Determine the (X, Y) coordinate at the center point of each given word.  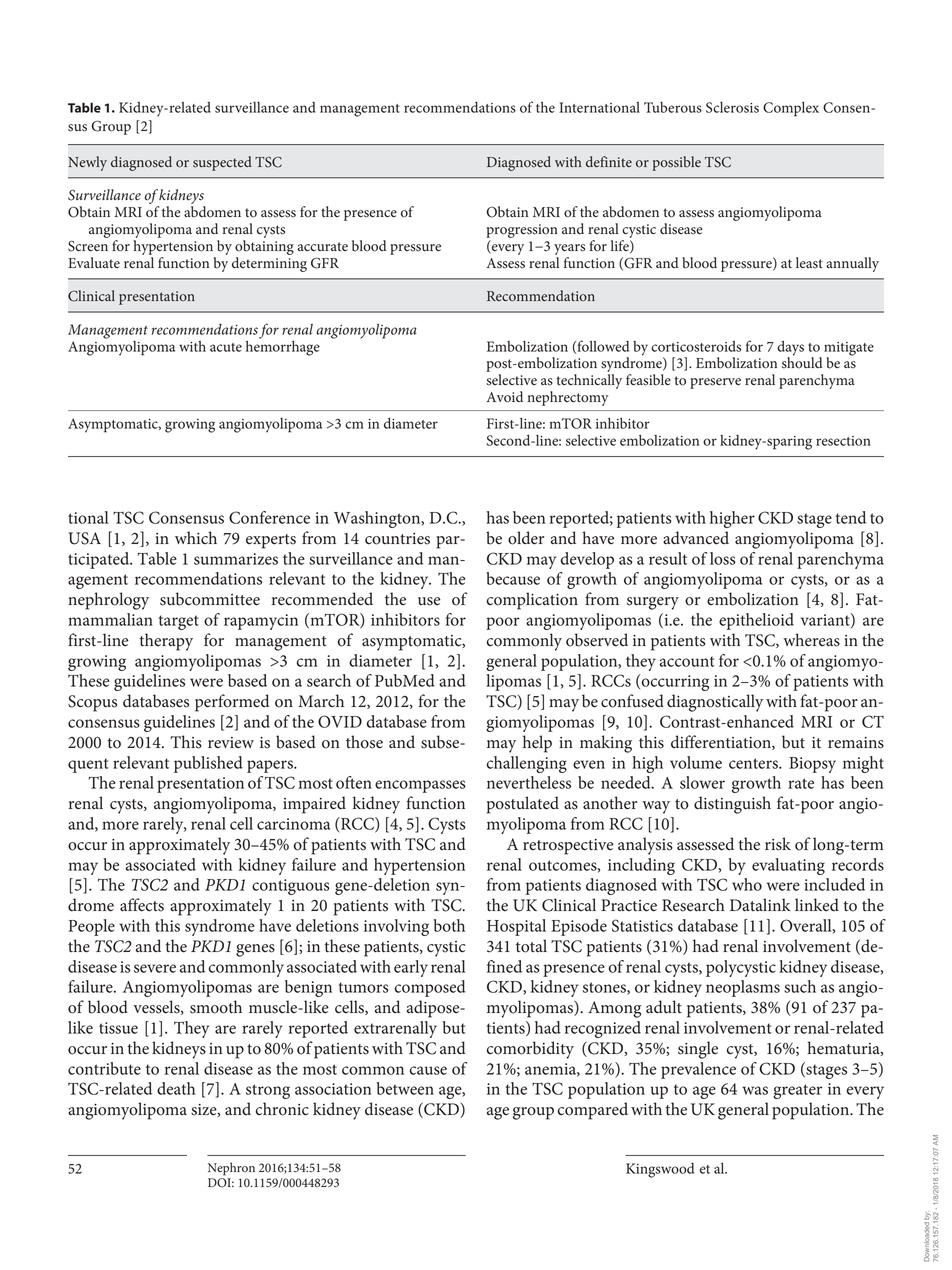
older (526, 538)
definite (609, 161)
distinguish (732, 805)
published (208, 764)
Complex (791, 109)
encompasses (420, 786)
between (405, 1088)
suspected (222, 163)
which (196, 537)
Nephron (231, 1169)
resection (843, 441)
